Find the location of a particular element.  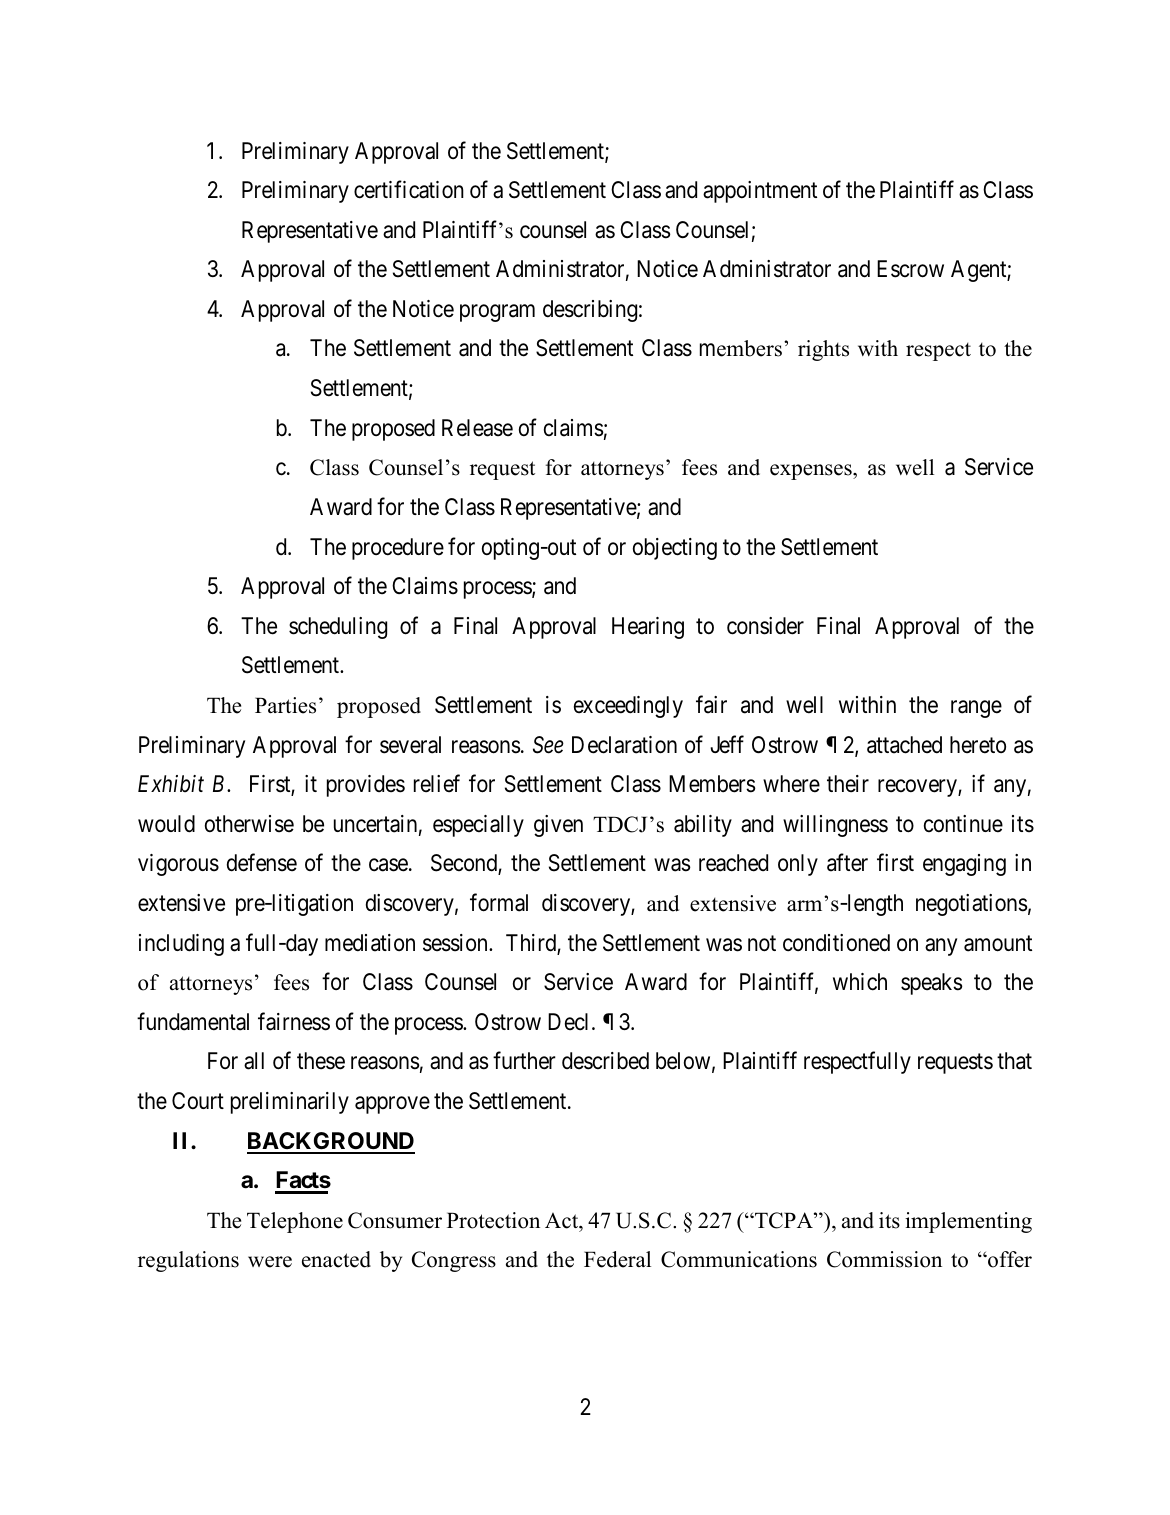

procedure is located at coordinates (398, 549).
